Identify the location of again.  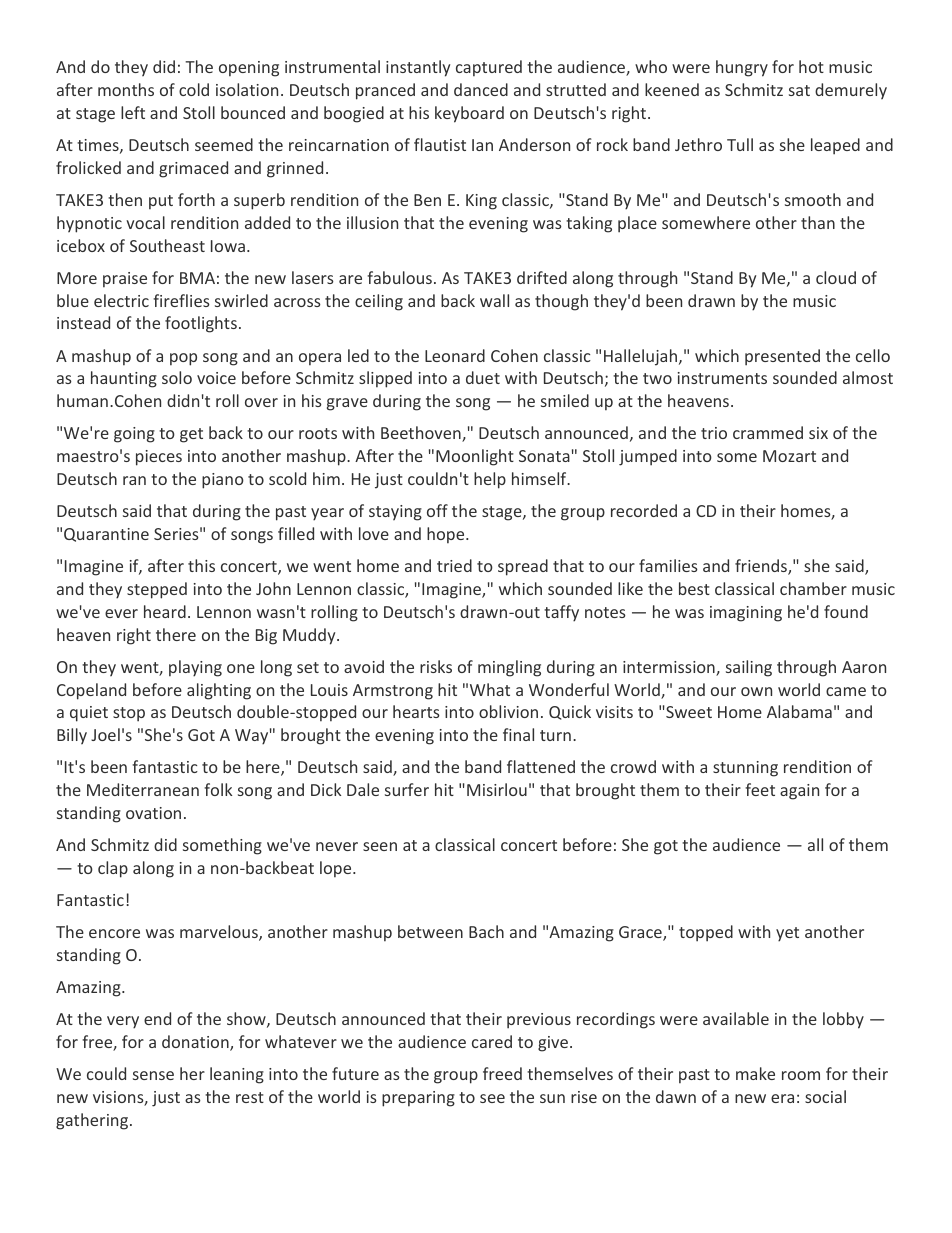
(799, 792).
